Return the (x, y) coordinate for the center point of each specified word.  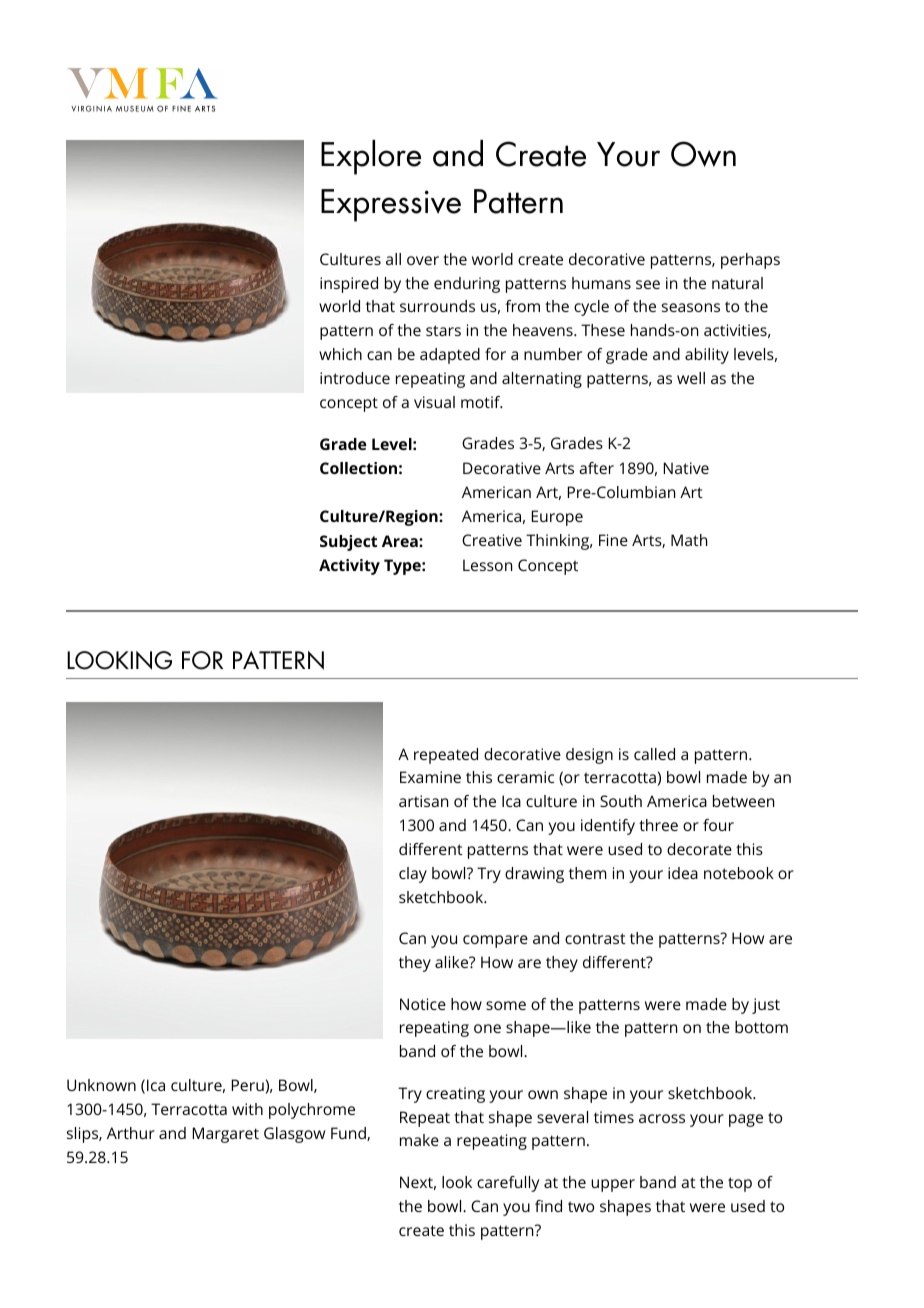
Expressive (391, 205)
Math (689, 540)
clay (413, 875)
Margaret (226, 1135)
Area (401, 541)
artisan (423, 801)
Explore (371, 157)
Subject (348, 543)
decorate (699, 849)
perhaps (750, 261)
